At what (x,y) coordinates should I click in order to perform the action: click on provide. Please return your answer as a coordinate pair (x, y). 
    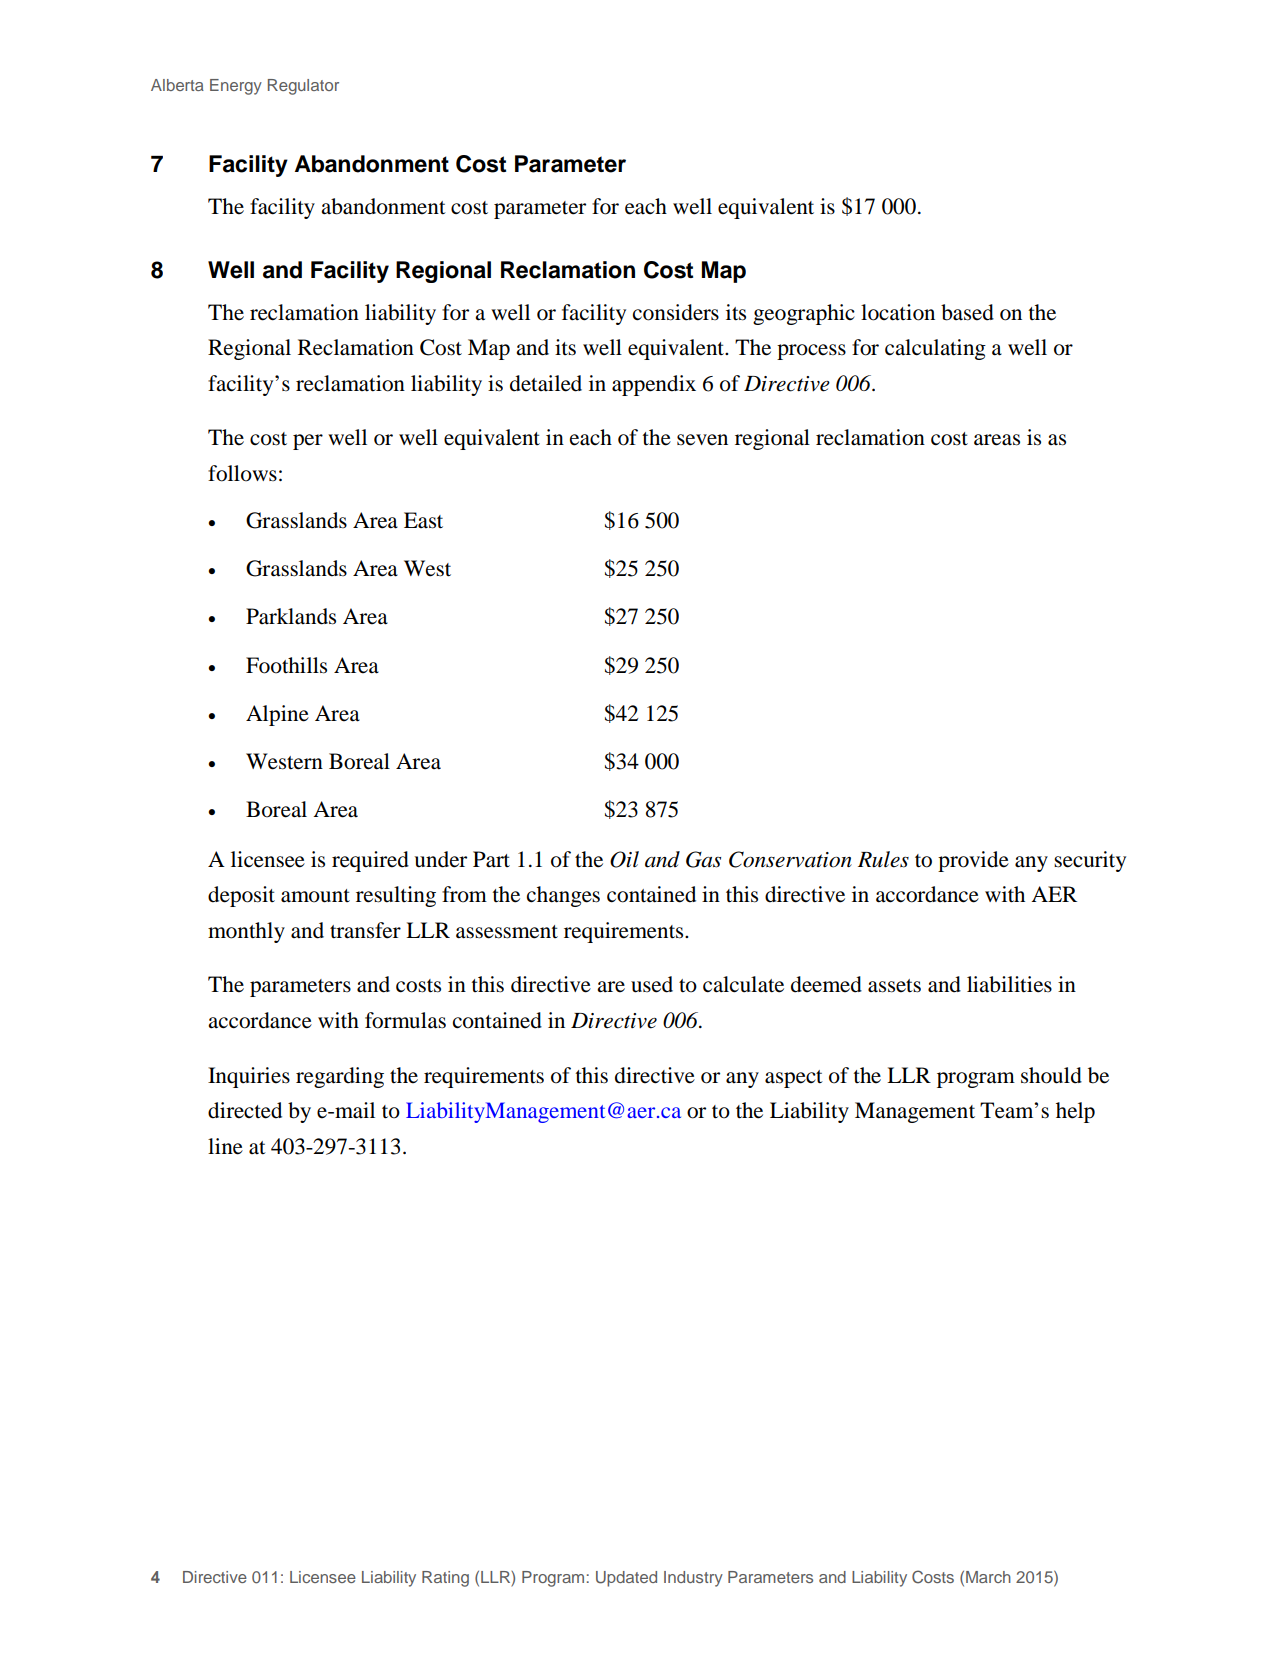
    Looking at the image, I should click on (973, 861).
